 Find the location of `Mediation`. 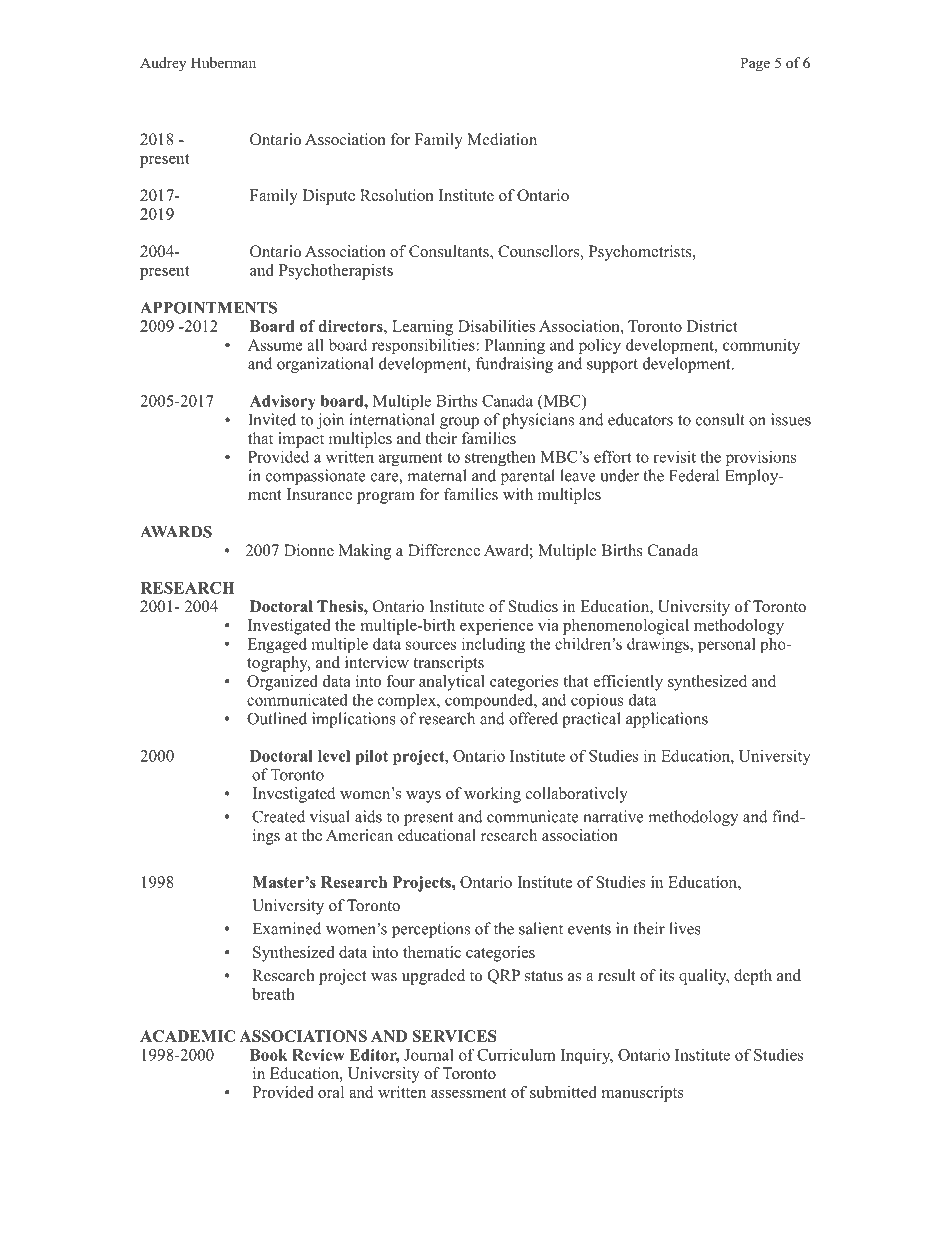

Mediation is located at coordinates (502, 139).
